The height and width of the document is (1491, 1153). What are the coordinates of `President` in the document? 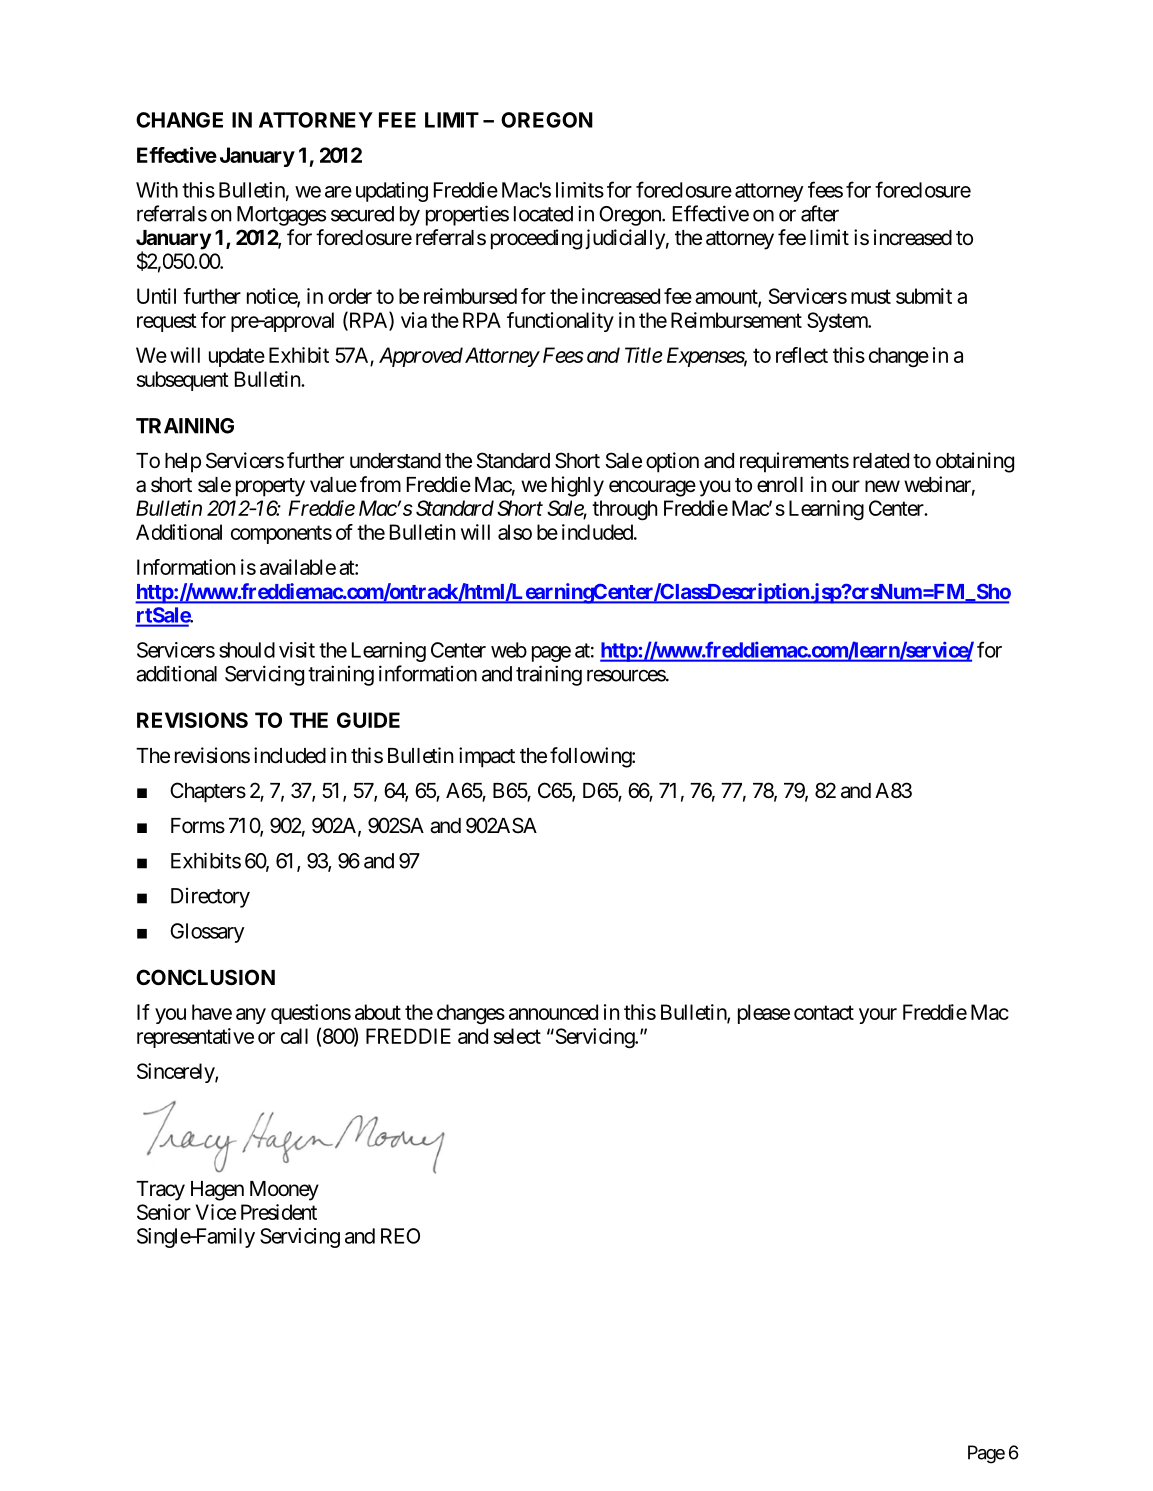 It's located at (279, 1212).
